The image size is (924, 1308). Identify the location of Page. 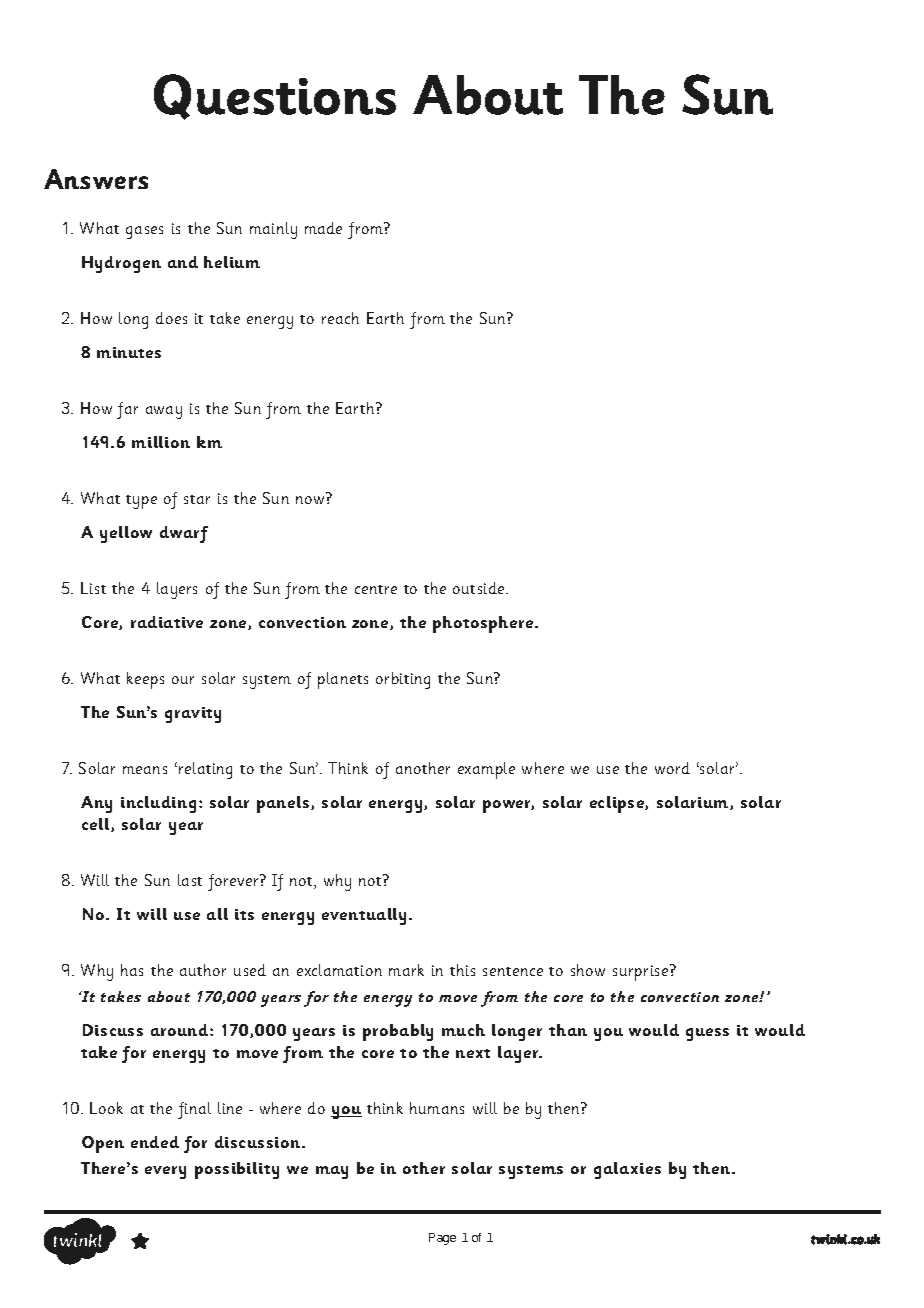
(442, 1239).
